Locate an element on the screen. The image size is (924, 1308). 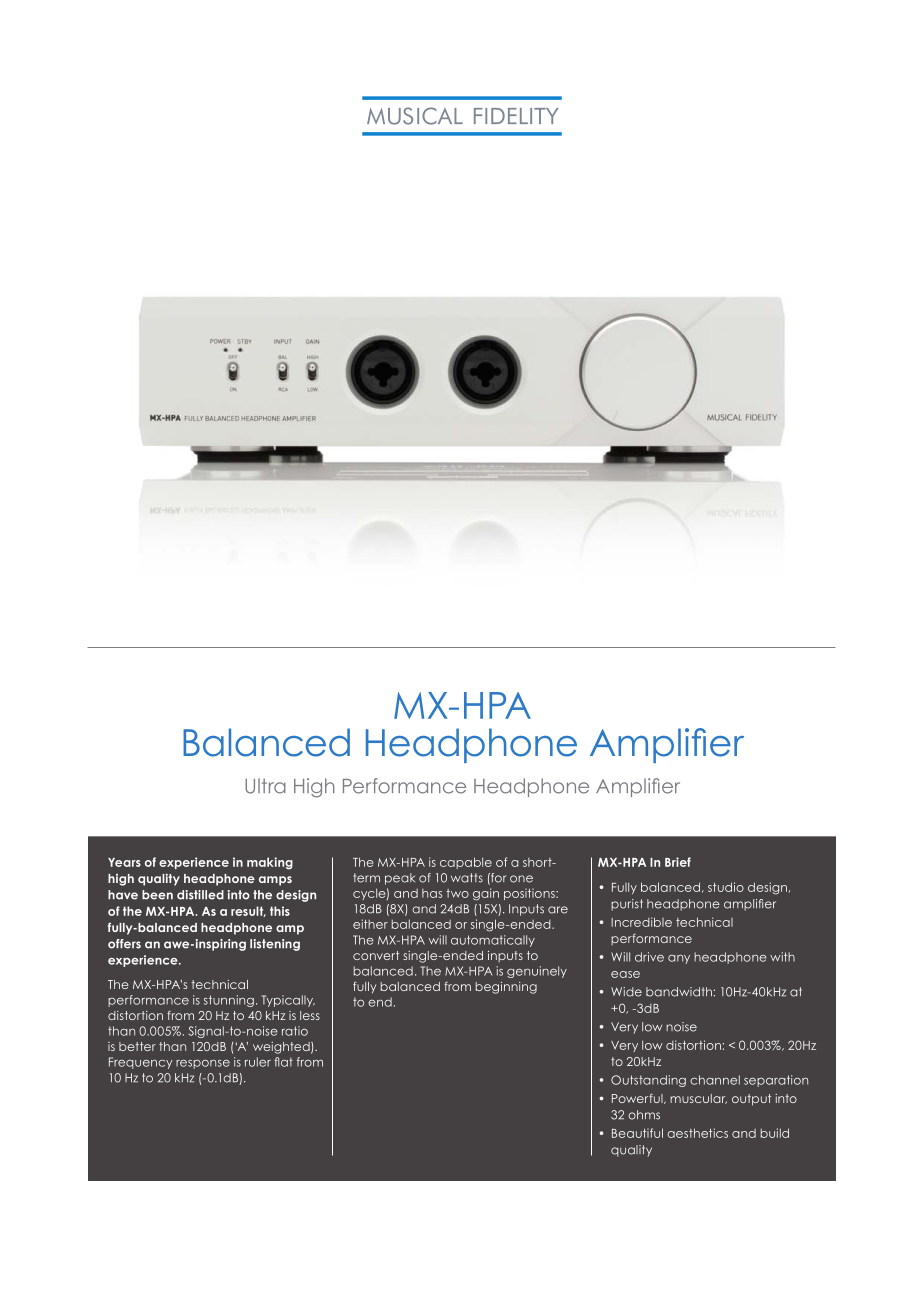
response is located at coordinates (203, 1064).
